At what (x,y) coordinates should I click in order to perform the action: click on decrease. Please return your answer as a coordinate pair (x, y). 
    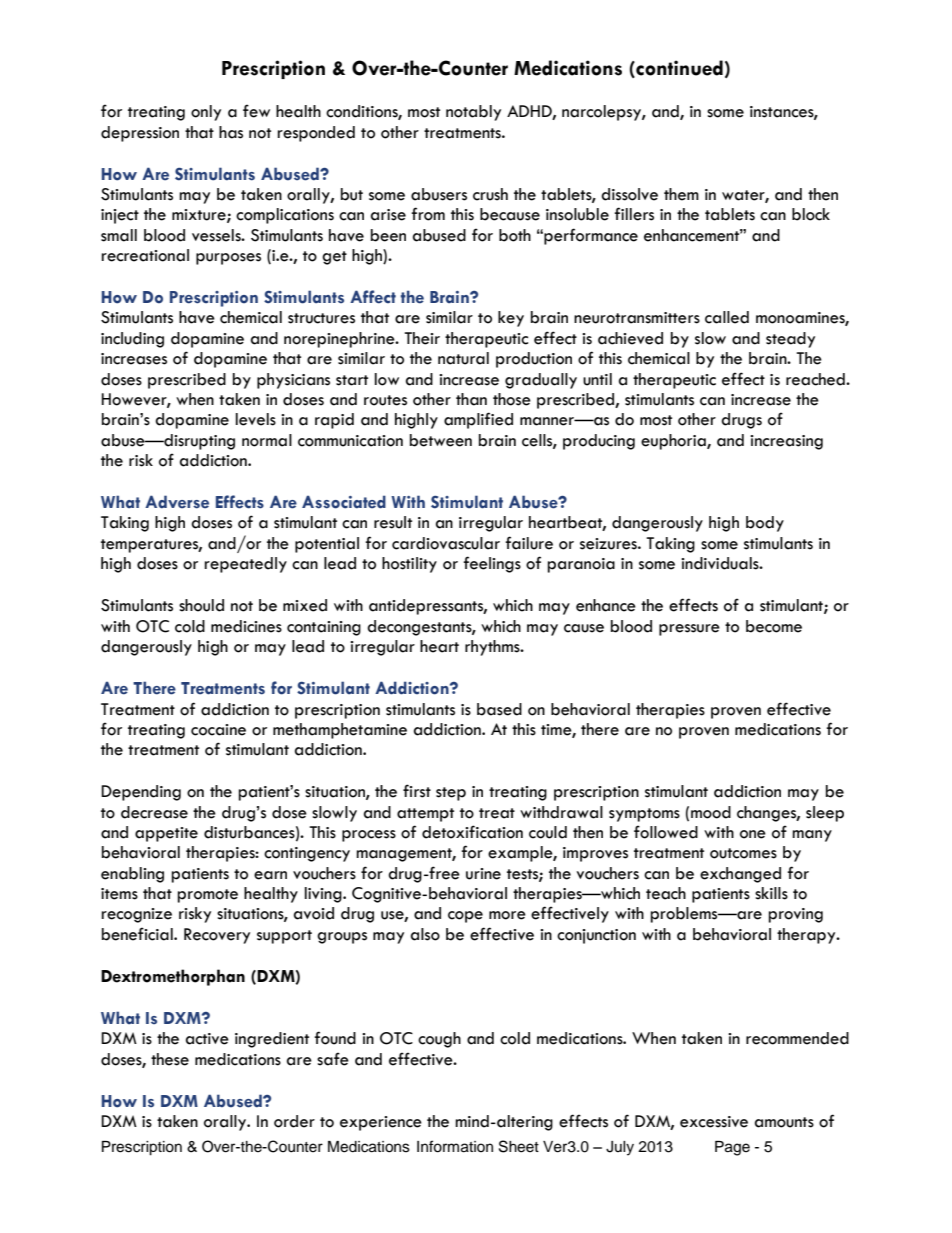
    Looking at the image, I should click on (154, 812).
